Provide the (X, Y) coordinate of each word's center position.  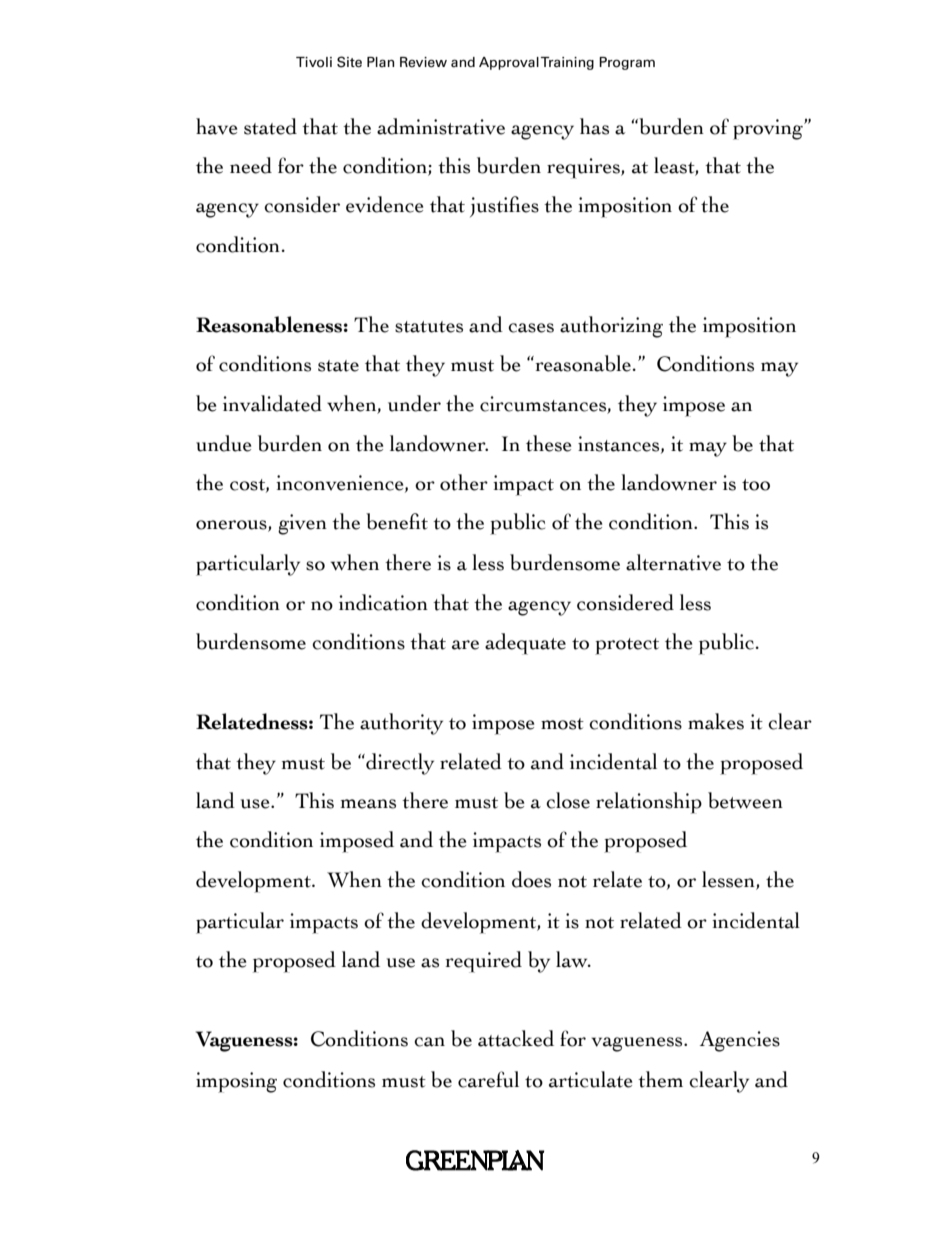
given (302, 524)
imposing (236, 1082)
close (568, 800)
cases (531, 328)
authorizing (611, 327)
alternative (673, 562)
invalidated (272, 403)
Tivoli (314, 62)
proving (769, 129)
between (745, 800)
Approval (509, 63)
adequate (525, 644)
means (368, 804)
